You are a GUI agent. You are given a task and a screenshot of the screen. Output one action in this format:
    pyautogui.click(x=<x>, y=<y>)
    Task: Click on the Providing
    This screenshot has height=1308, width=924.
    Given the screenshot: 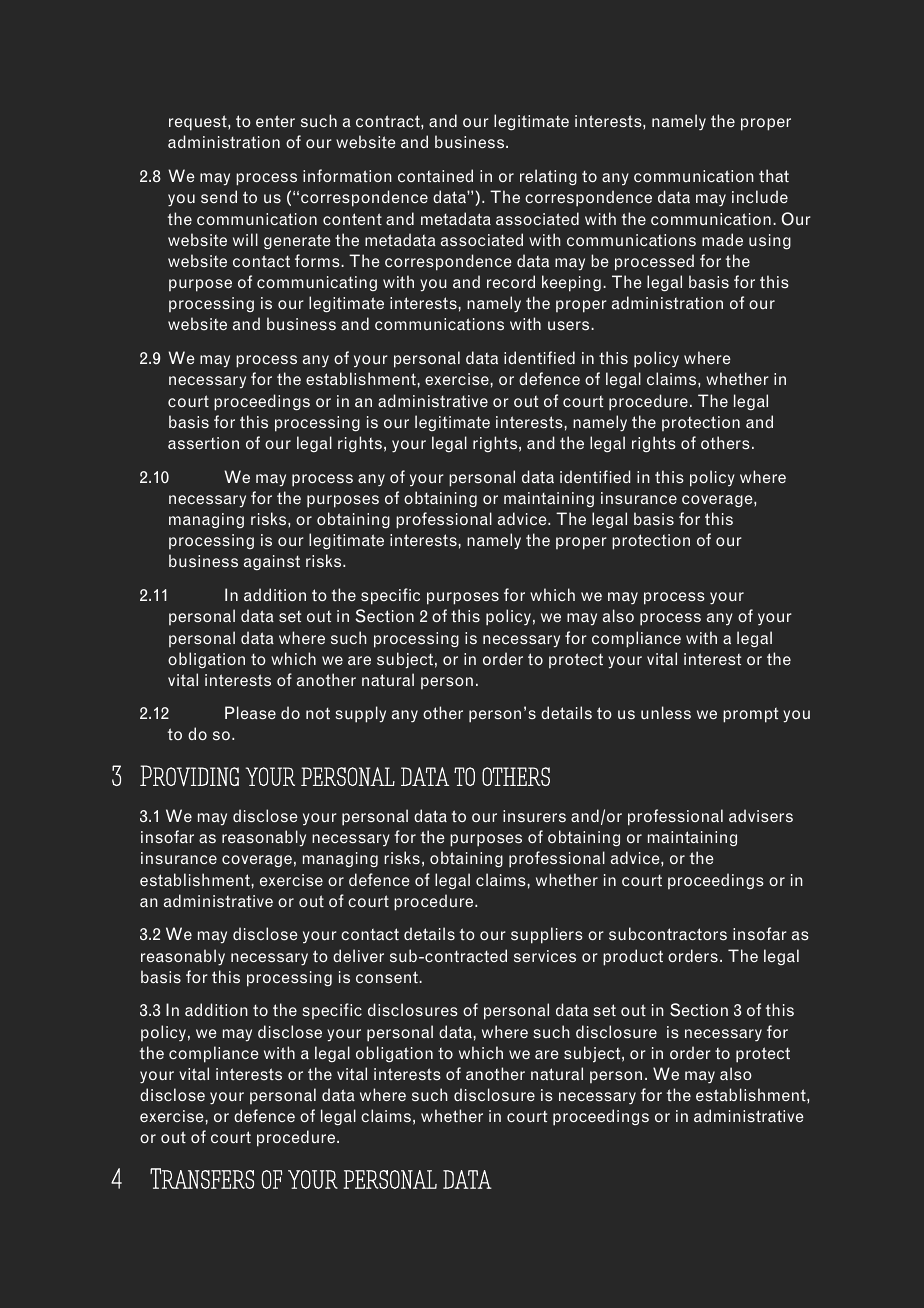 What is the action you would take?
    pyautogui.click(x=189, y=776)
